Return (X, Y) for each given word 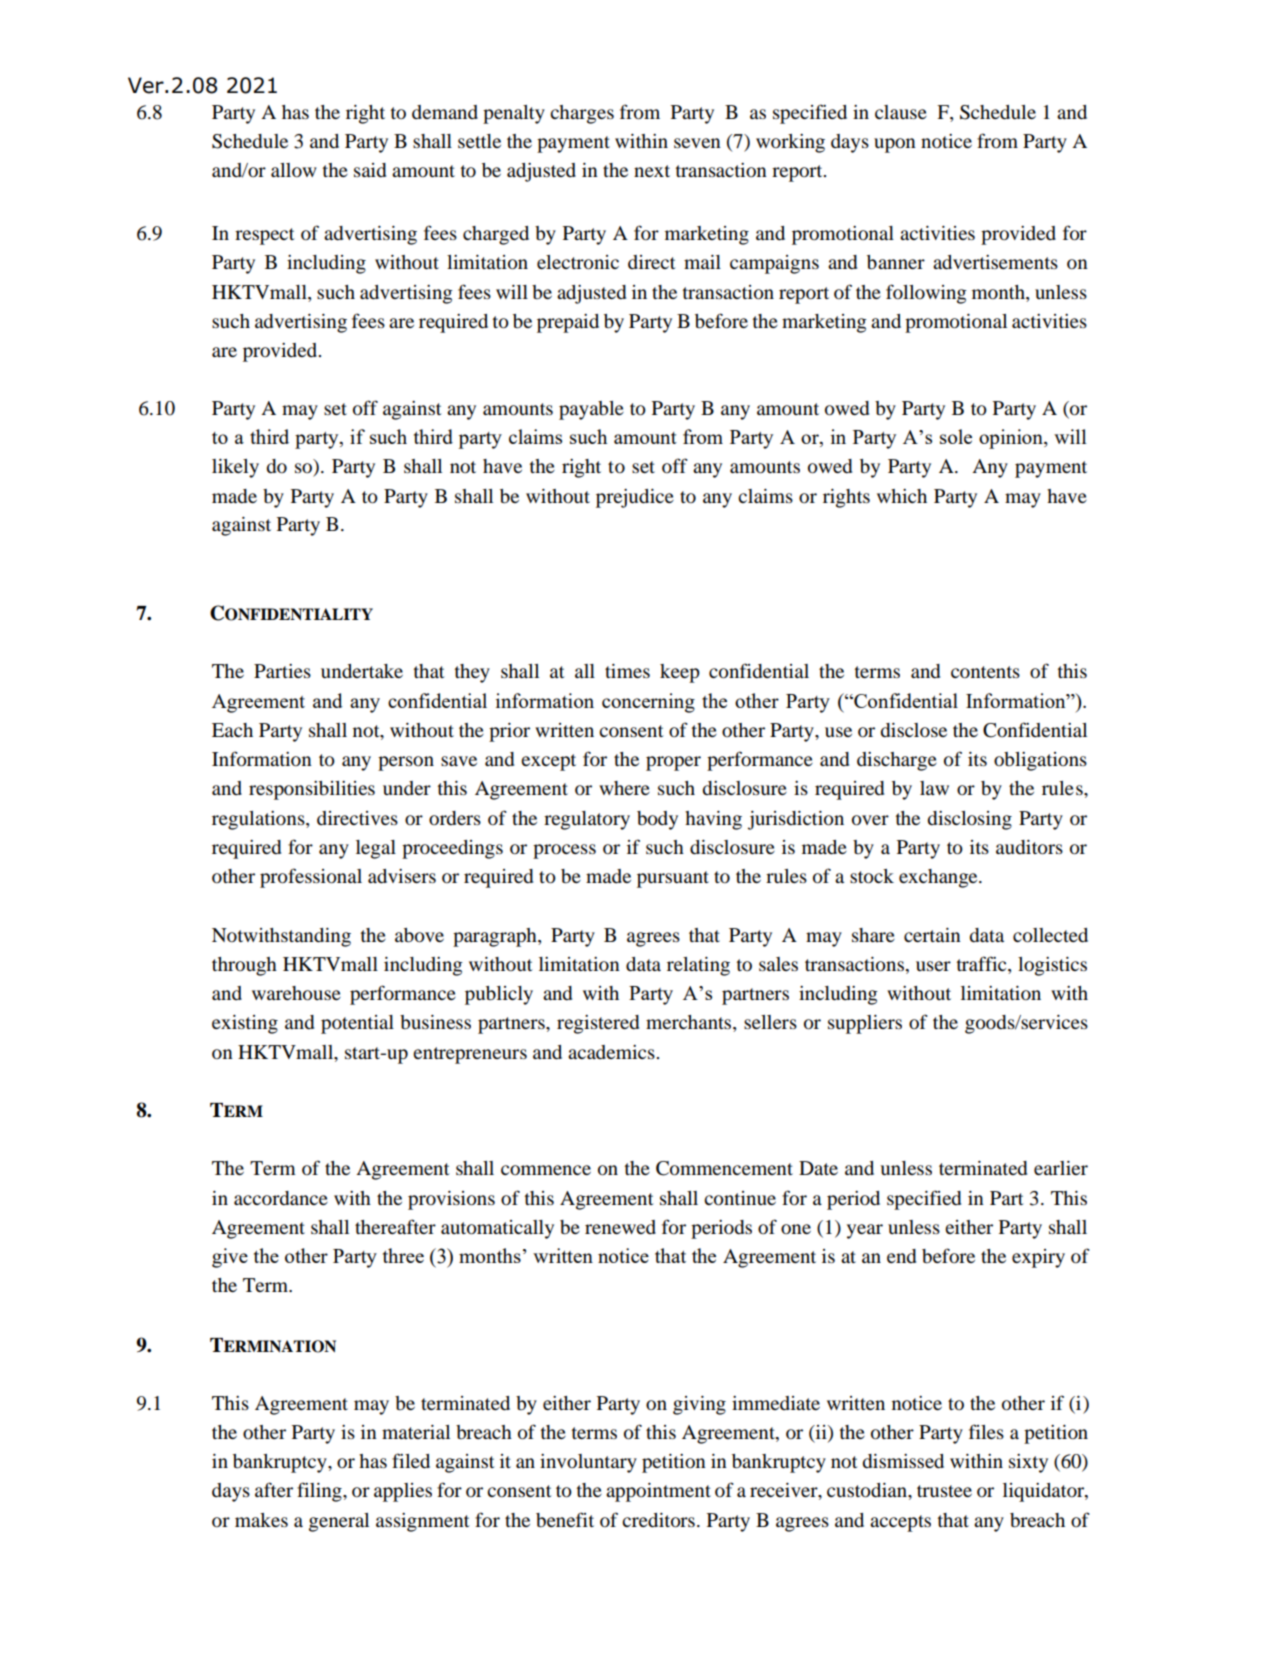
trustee (944, 1491)
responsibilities (312, 790)
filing (320, 1492)
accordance (281, 1198)
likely (235, 468)
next (652, 171)
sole (956, 436)
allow (294, 170)
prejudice (635, 498)
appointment (658, 1492)
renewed (620, 1227)
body (657, 820)
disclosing (969, 820)
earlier (1061, 1168)
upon (895, 145)
